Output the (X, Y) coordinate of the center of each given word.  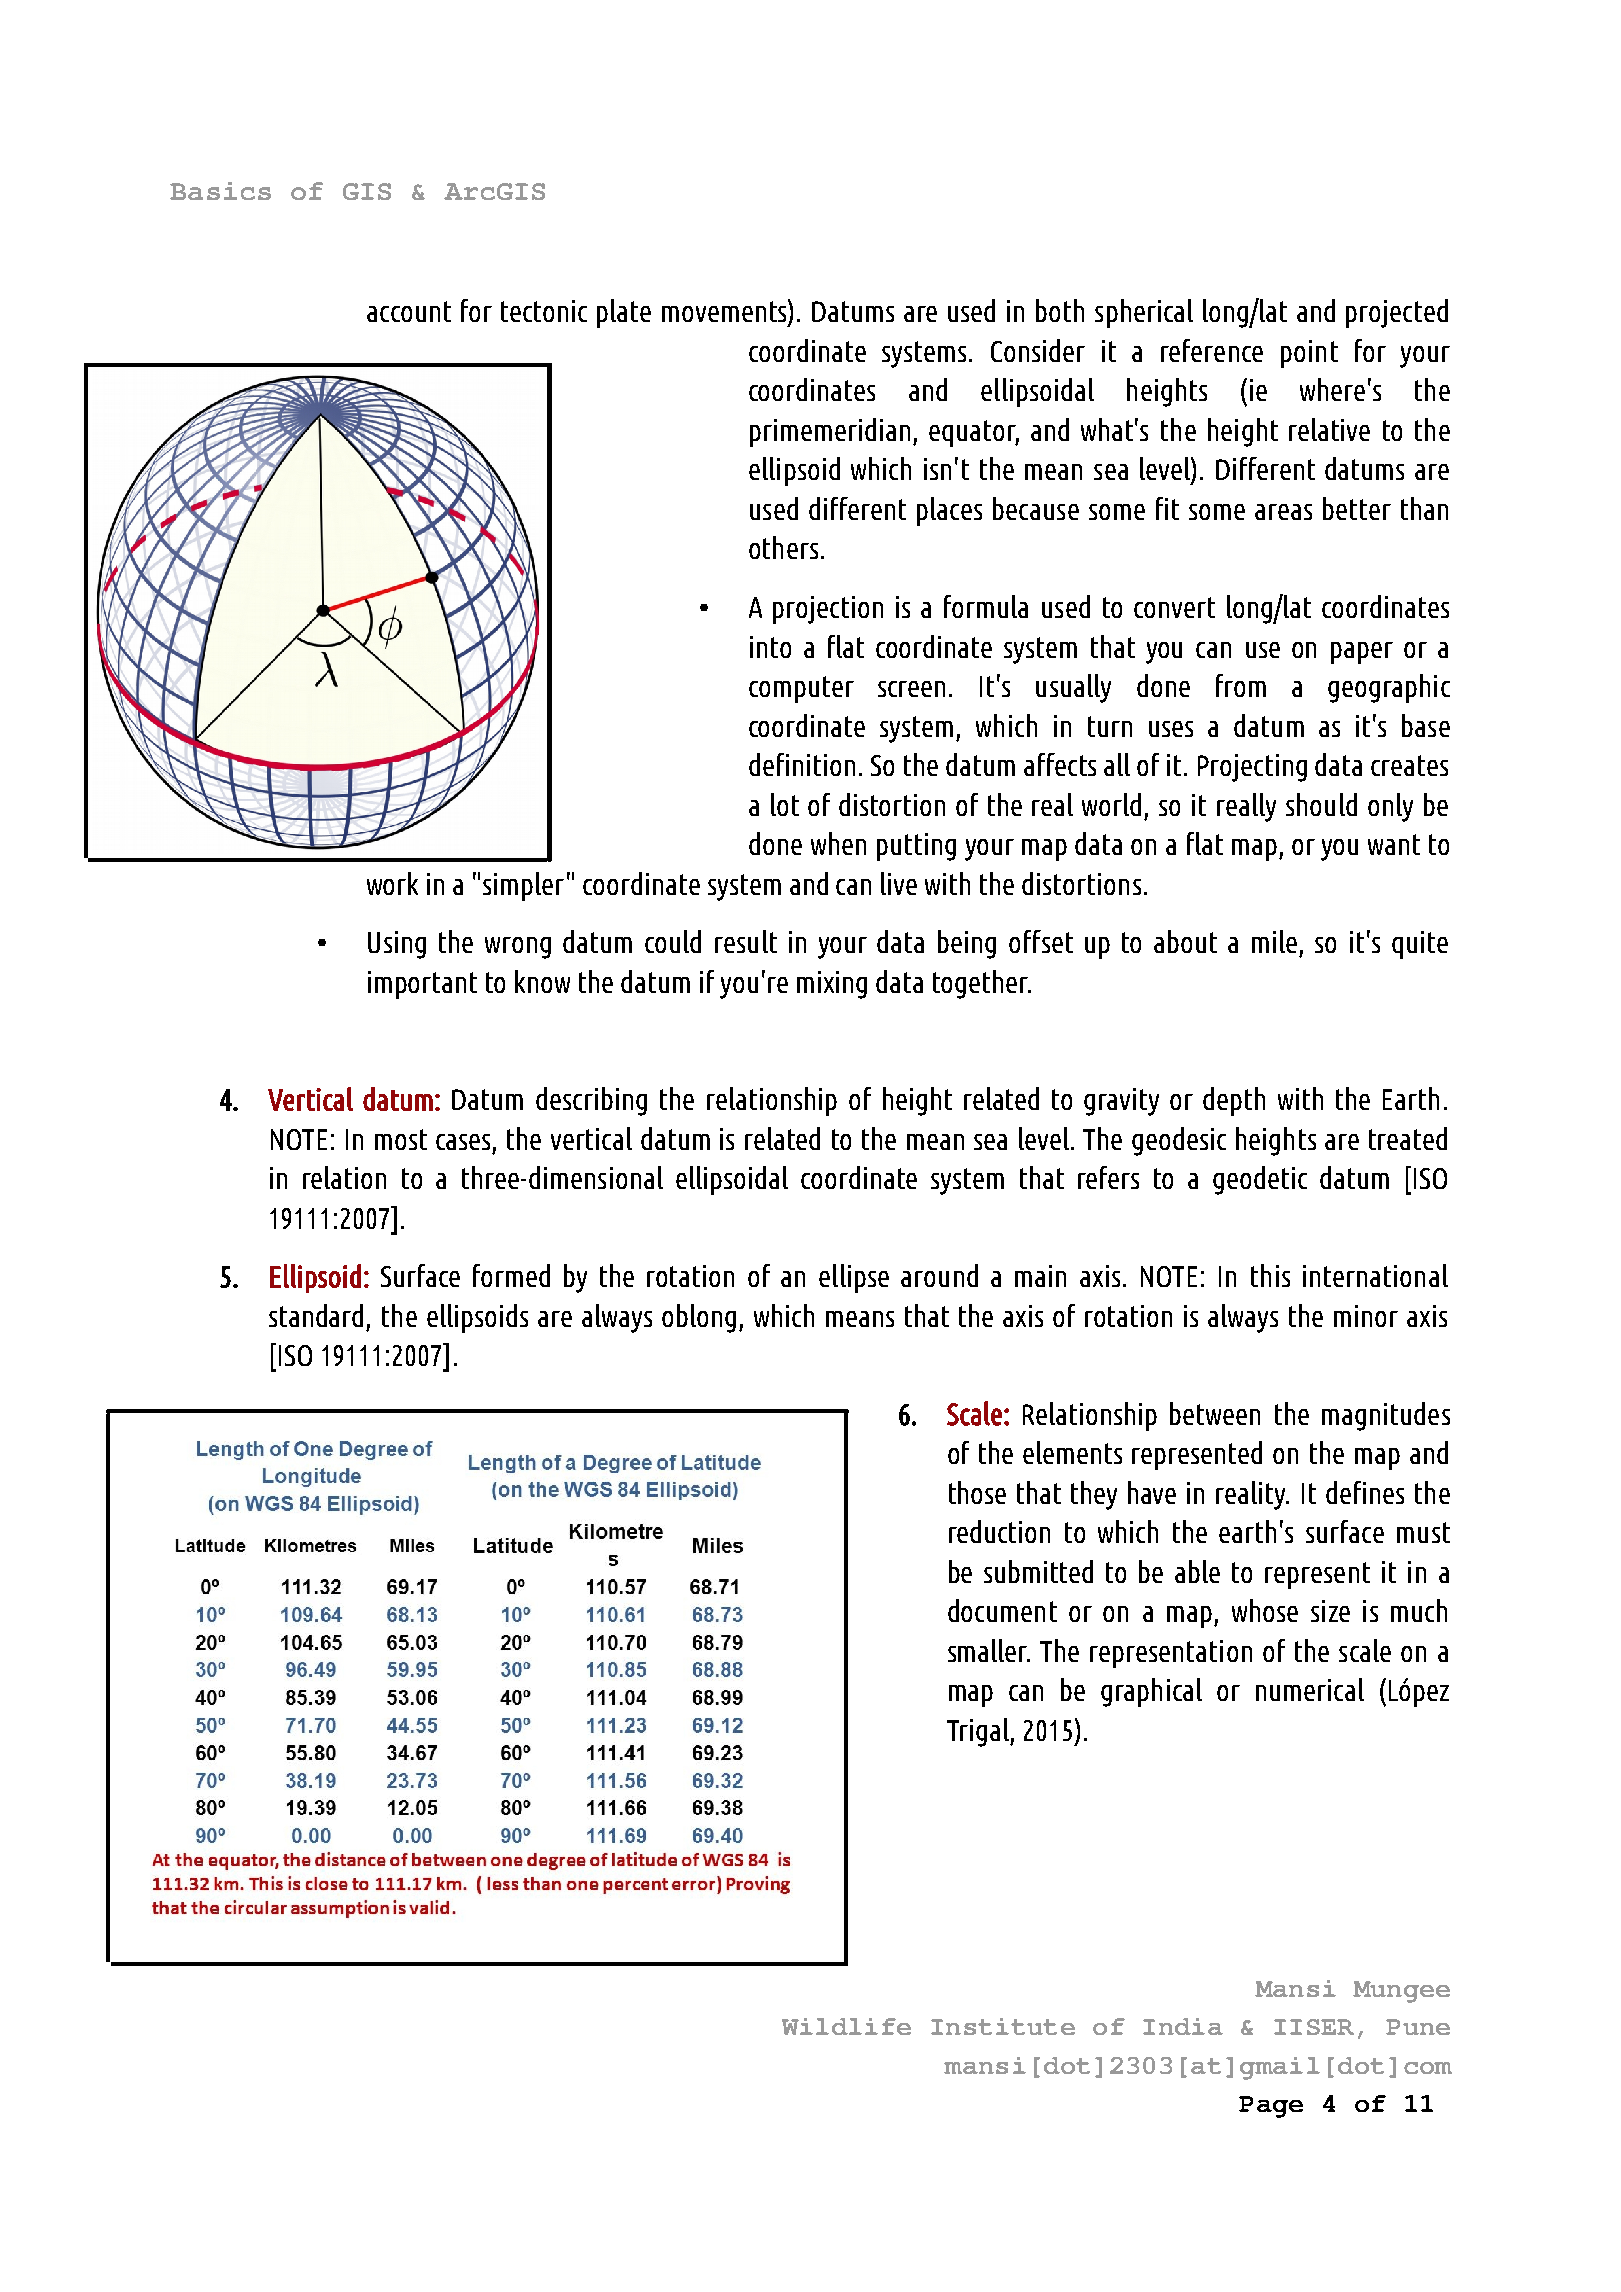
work (392, 883)
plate (624, 313)
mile (1274, 941)
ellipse (854, 1278)
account (409, 311)
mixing (832, 985)
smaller (989, 1650)
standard (316, 1315)
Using (397, 945)
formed (511, 1275)
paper (1362, 653)
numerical (1310, 1689)
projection (828, 610)
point (1309, 354)
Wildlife (846, 2026)
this (1270, 1275)
